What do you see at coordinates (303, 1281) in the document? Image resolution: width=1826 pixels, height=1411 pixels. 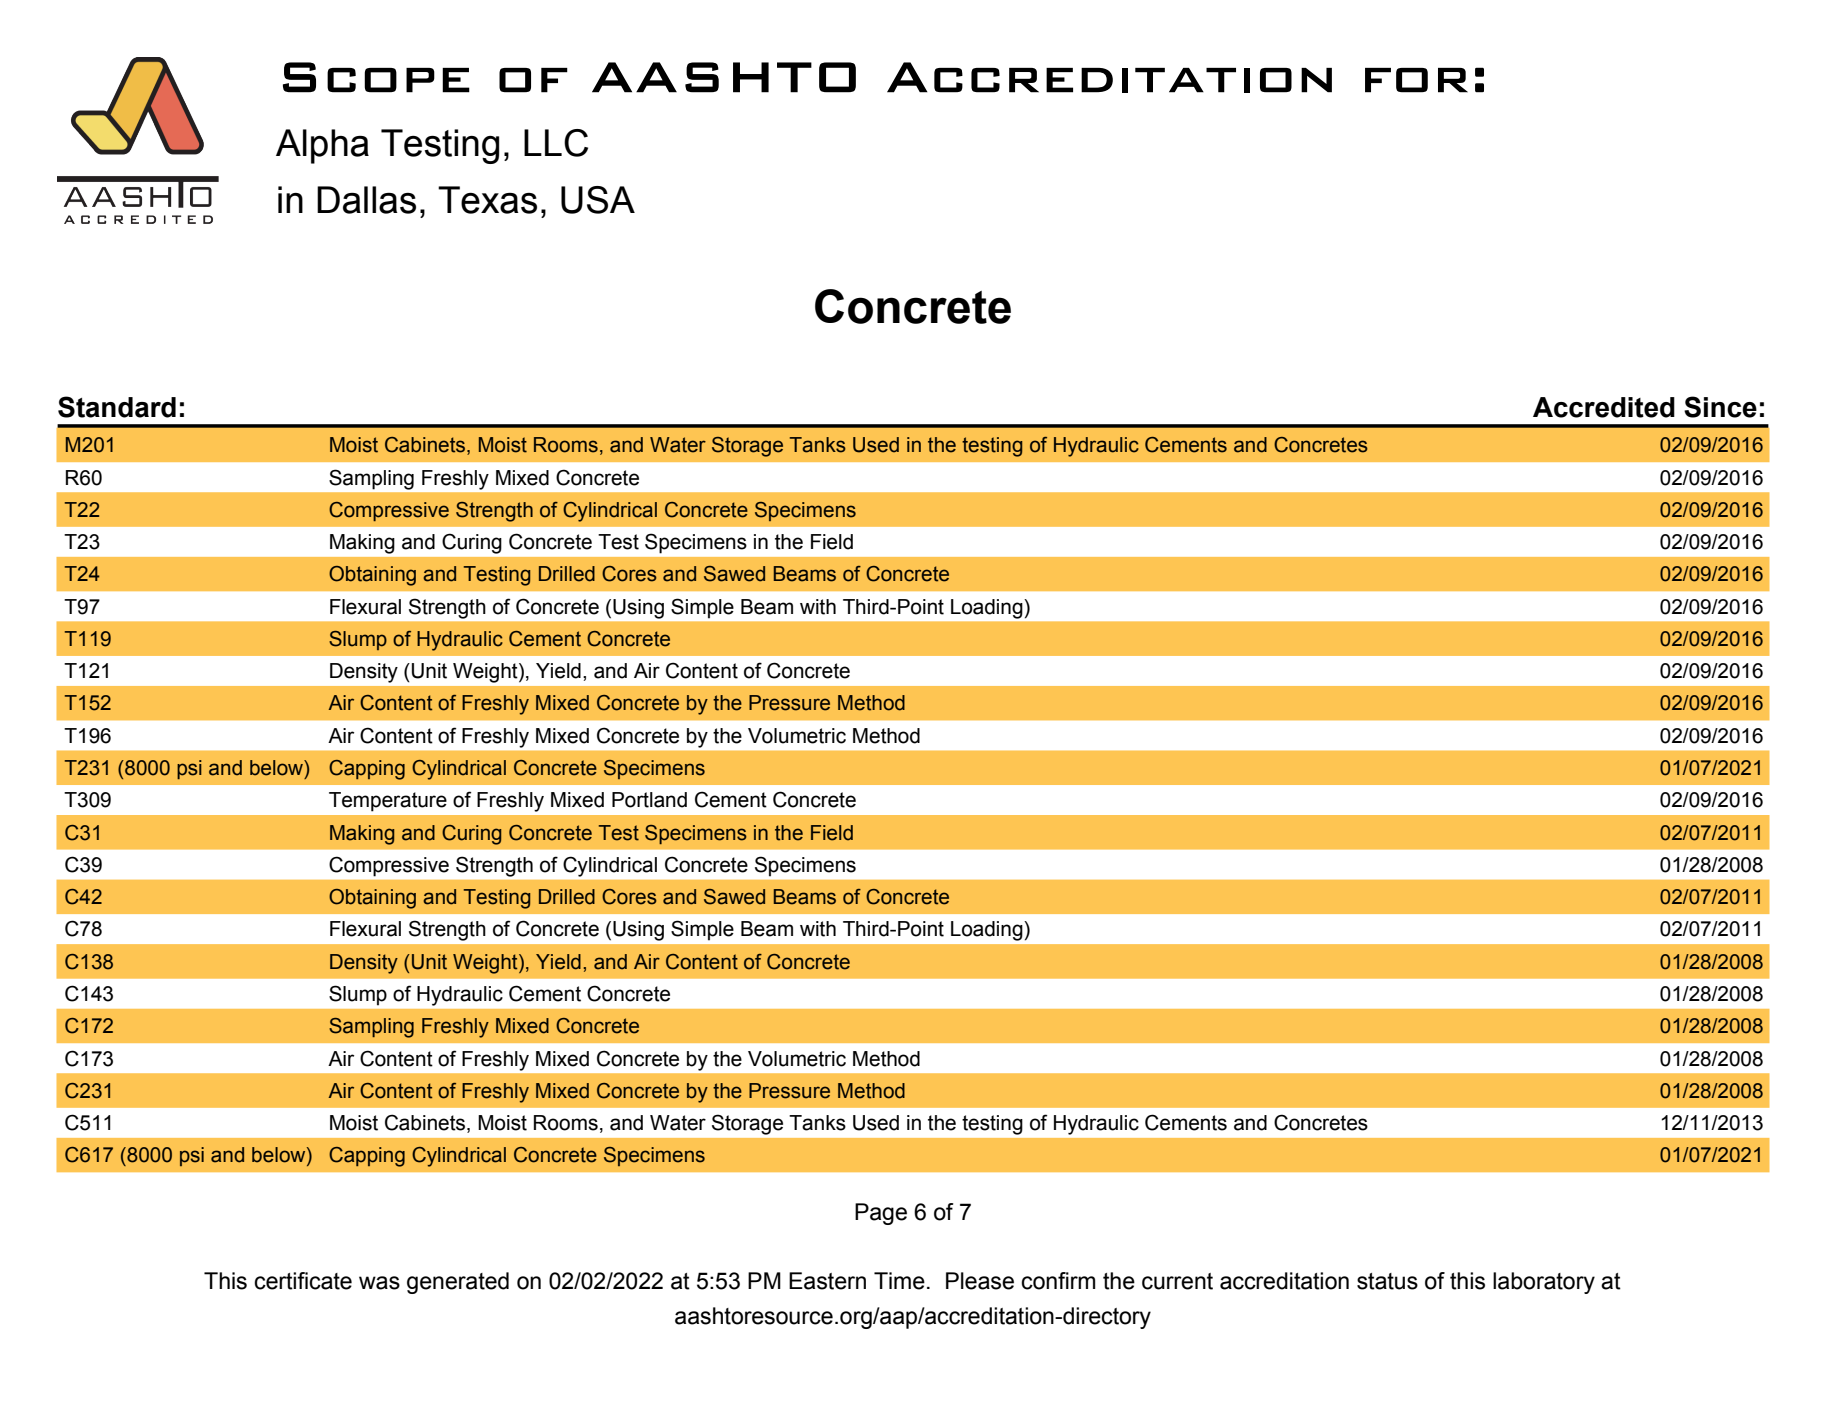 I see `certificate` at bounding box center [303, 1281].
